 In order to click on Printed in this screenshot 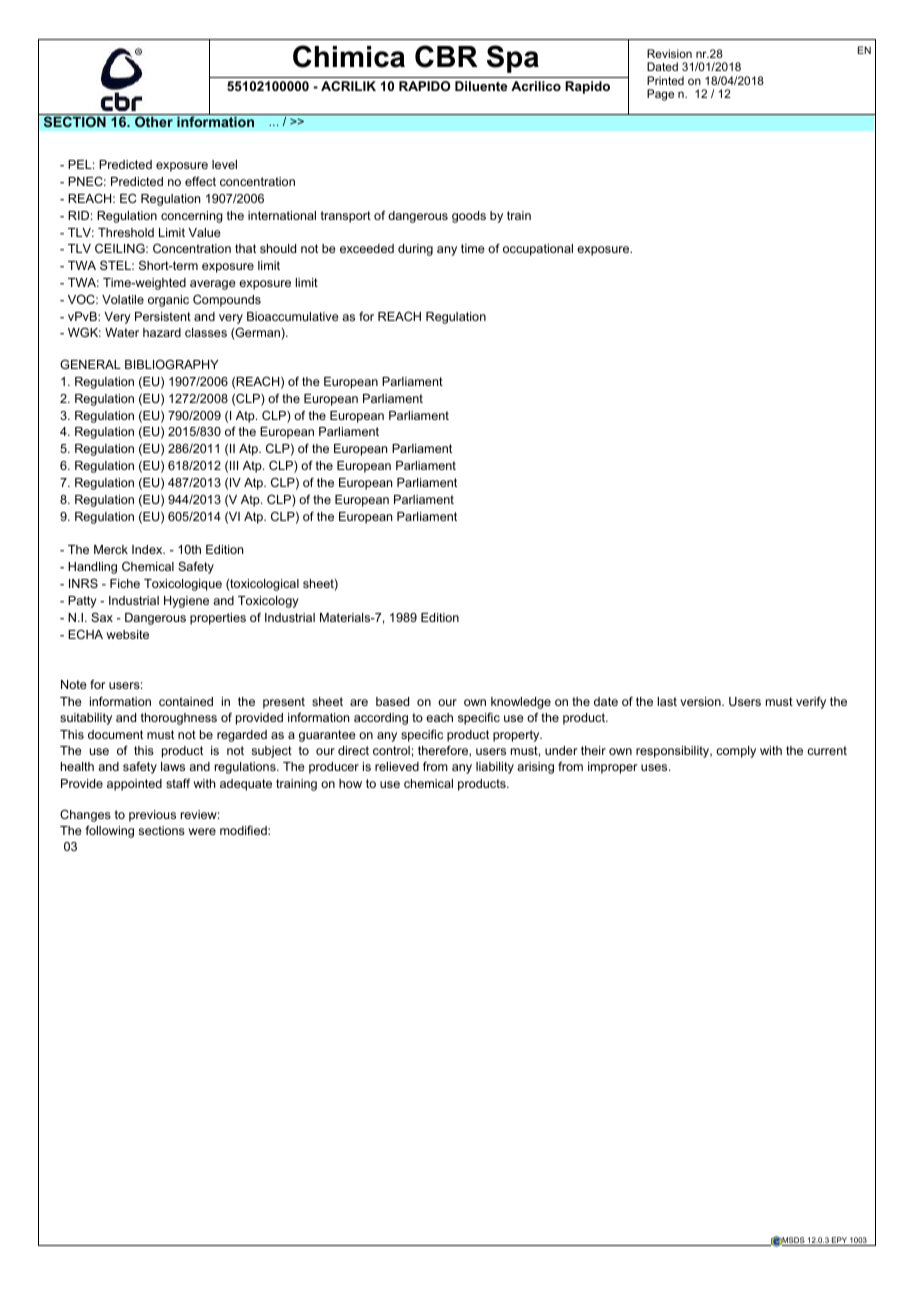, I will do `click(665, 80)`.
